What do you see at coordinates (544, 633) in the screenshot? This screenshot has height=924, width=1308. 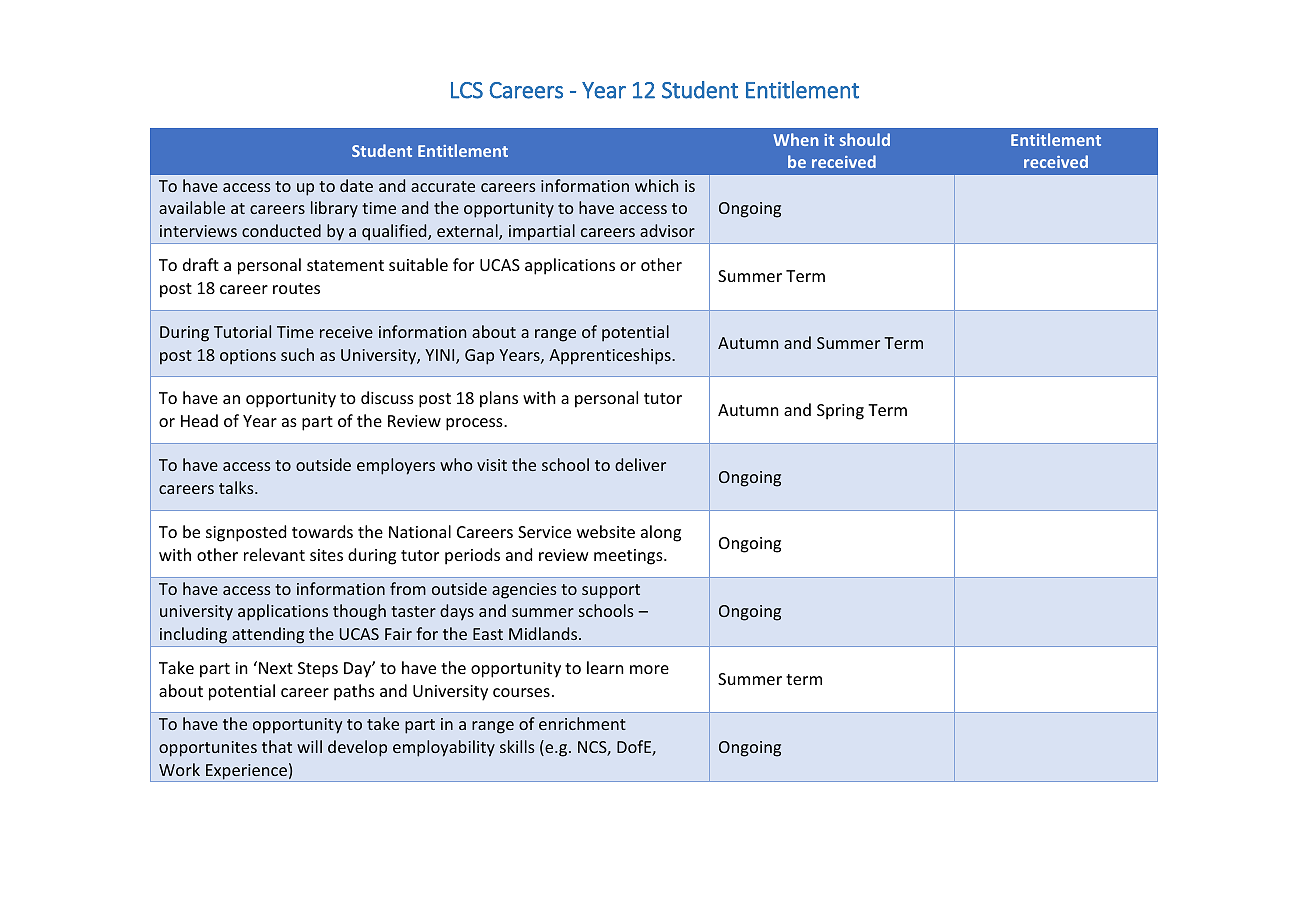 I see `Midlands` at bounding box center [544, 633].
